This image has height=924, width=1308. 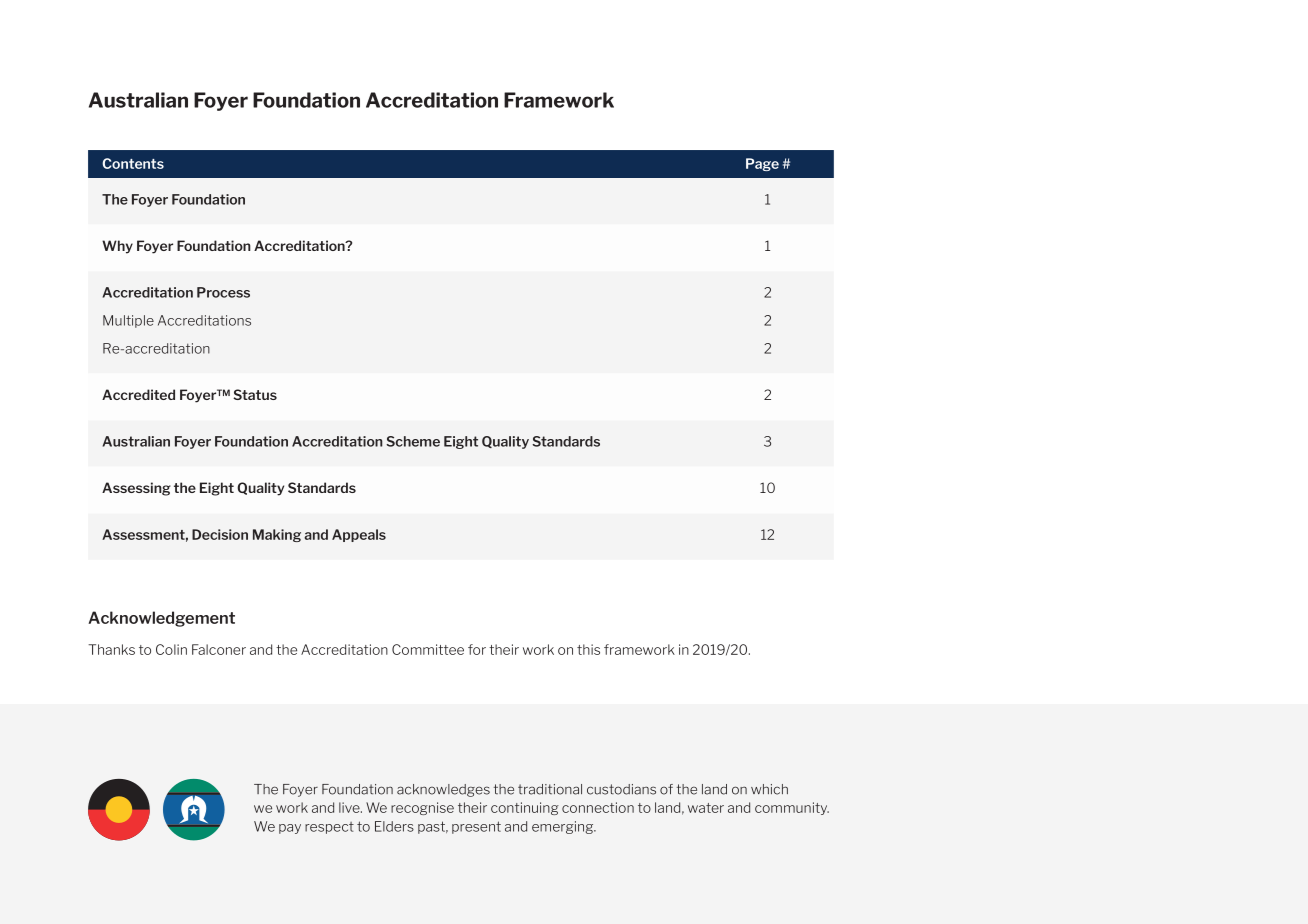 What do you see at coordinates (762, 164) in the image?
I see `Page` at bounding box center [762, 164].
